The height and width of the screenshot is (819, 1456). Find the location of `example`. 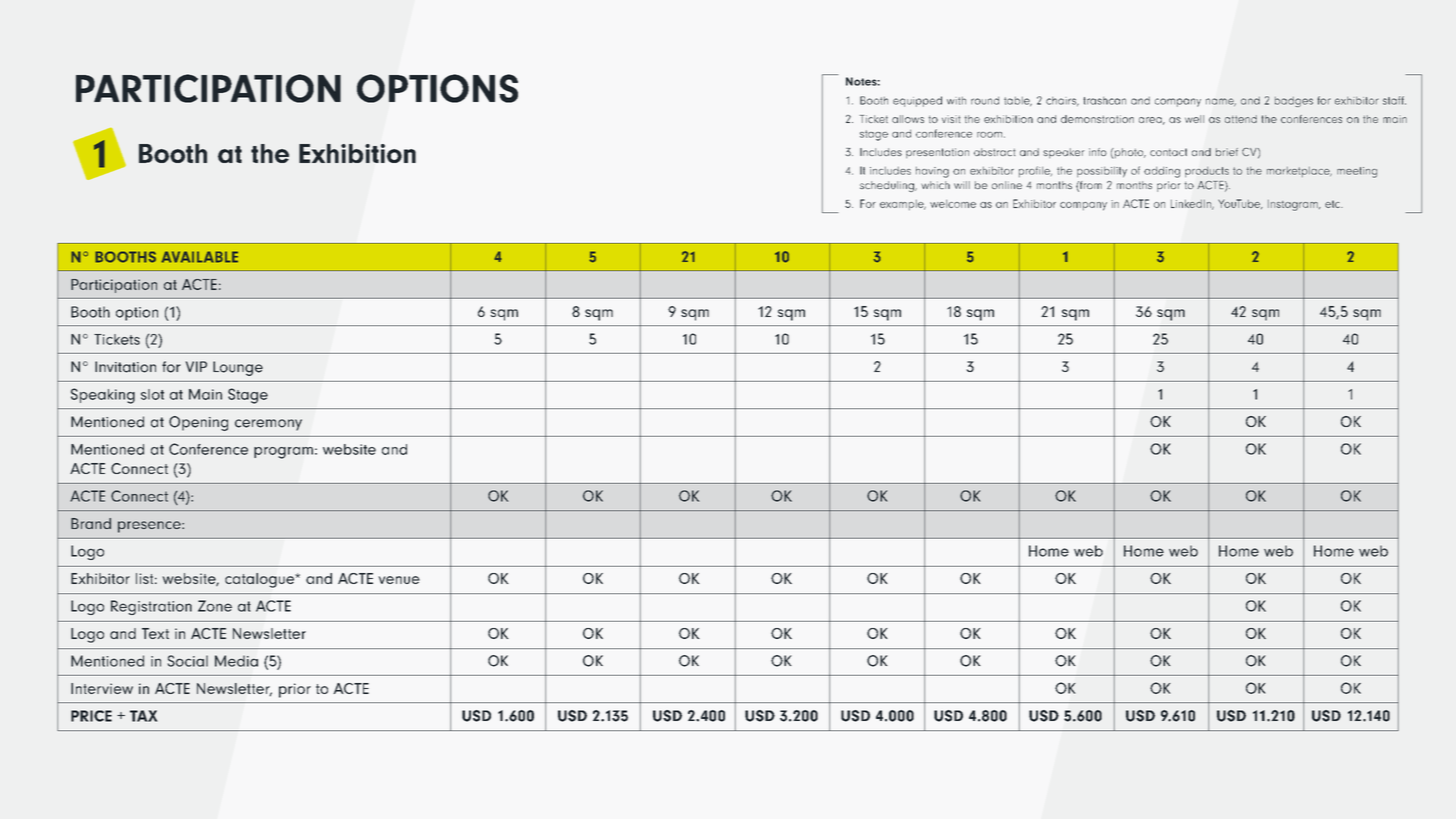

example is located at coordinates (903, 205).
